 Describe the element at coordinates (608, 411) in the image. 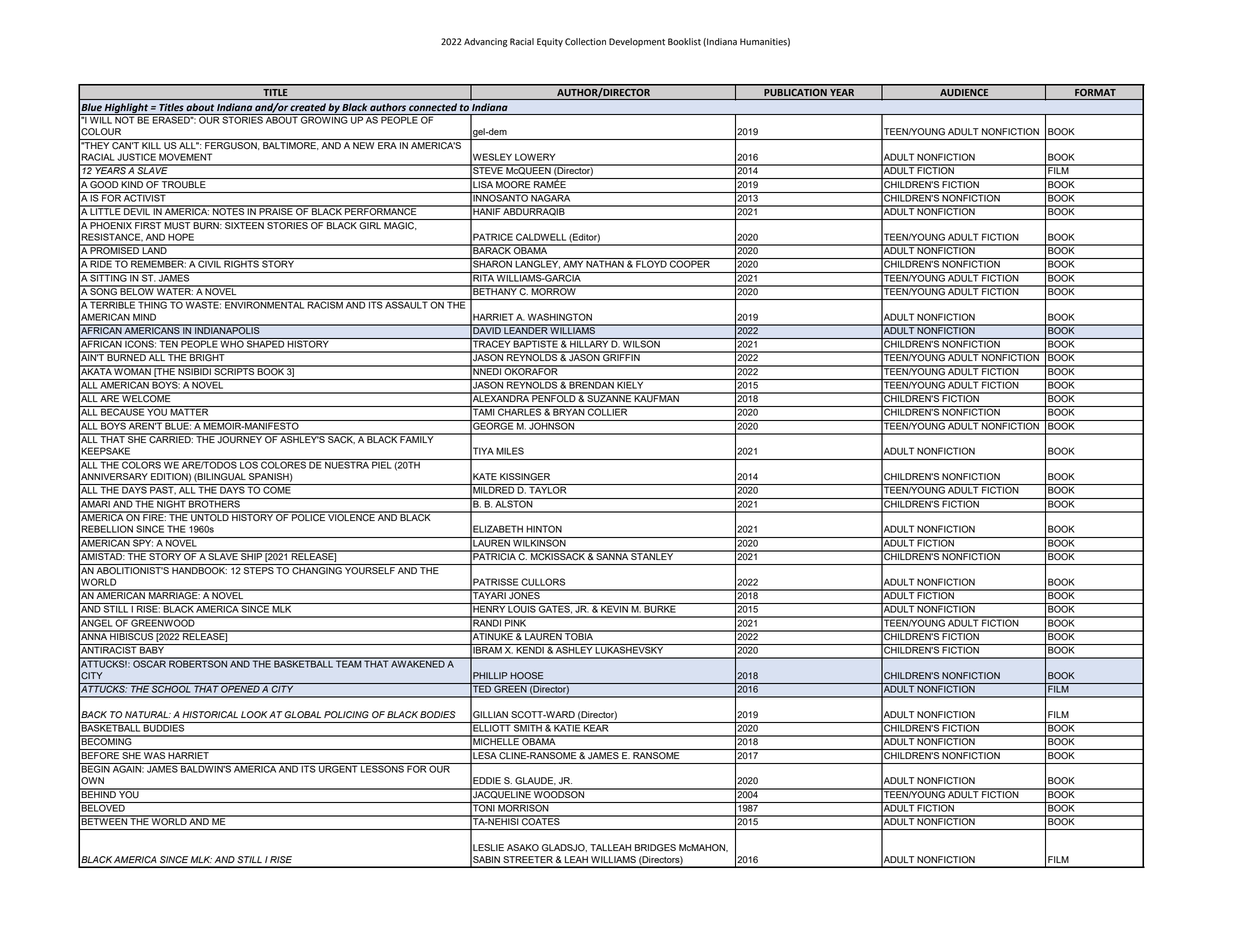

I see `COLLIER` at that location.
